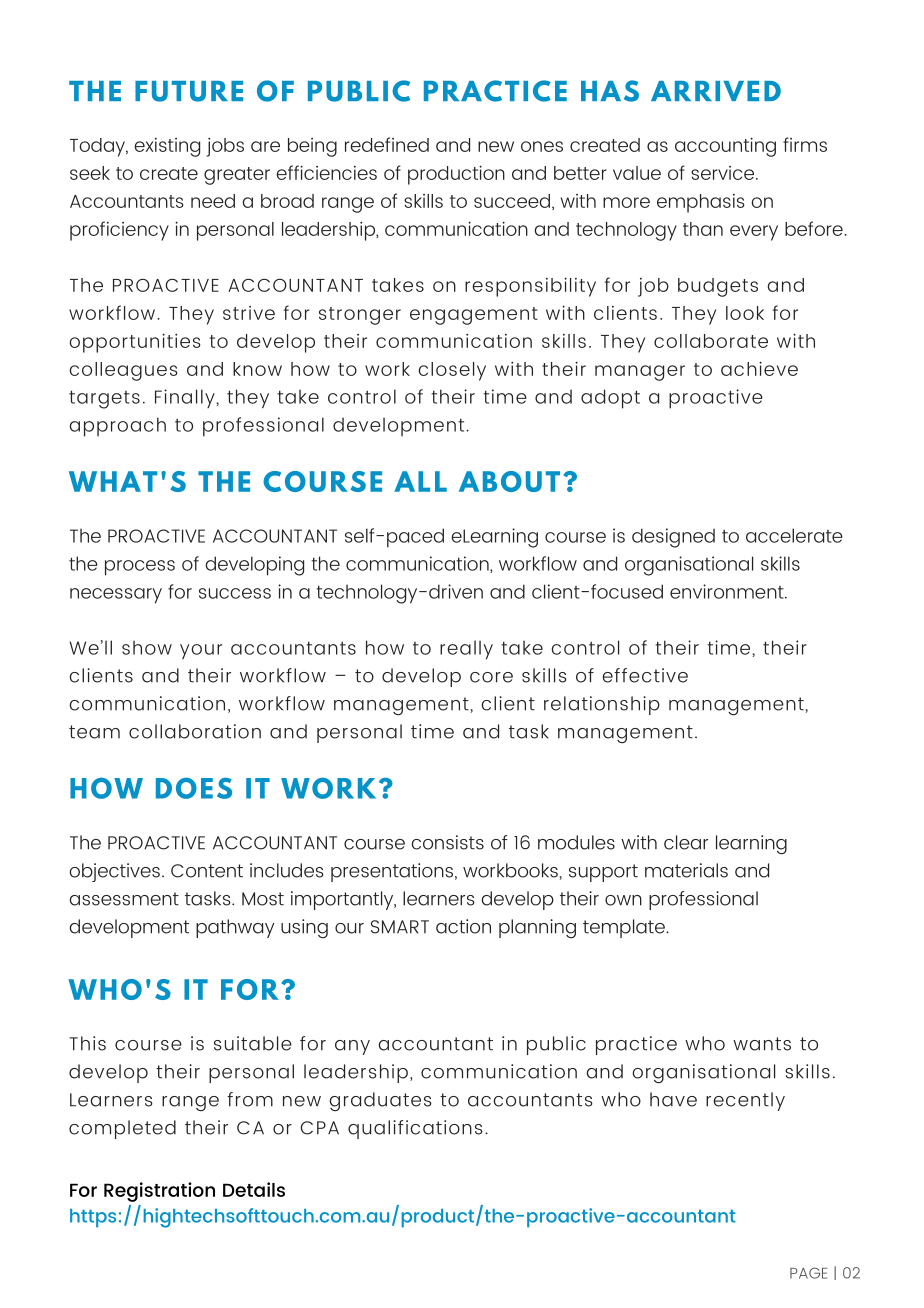 The image size is (924, 1308). Describe the element at coordinates (159, 1192) in the image. I see `Registration` at that location.
